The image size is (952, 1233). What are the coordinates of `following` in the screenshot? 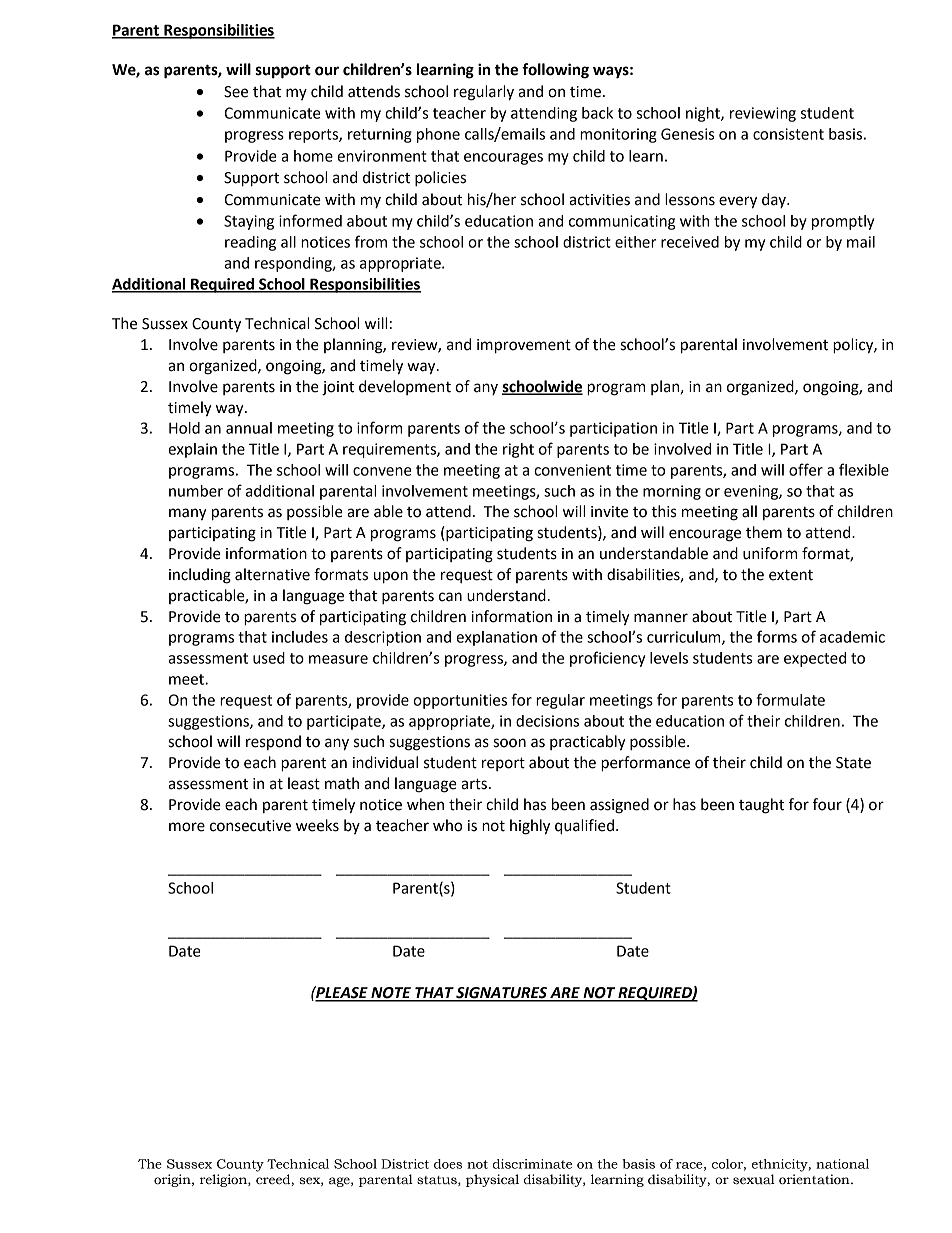 It's located at (555, 71).
